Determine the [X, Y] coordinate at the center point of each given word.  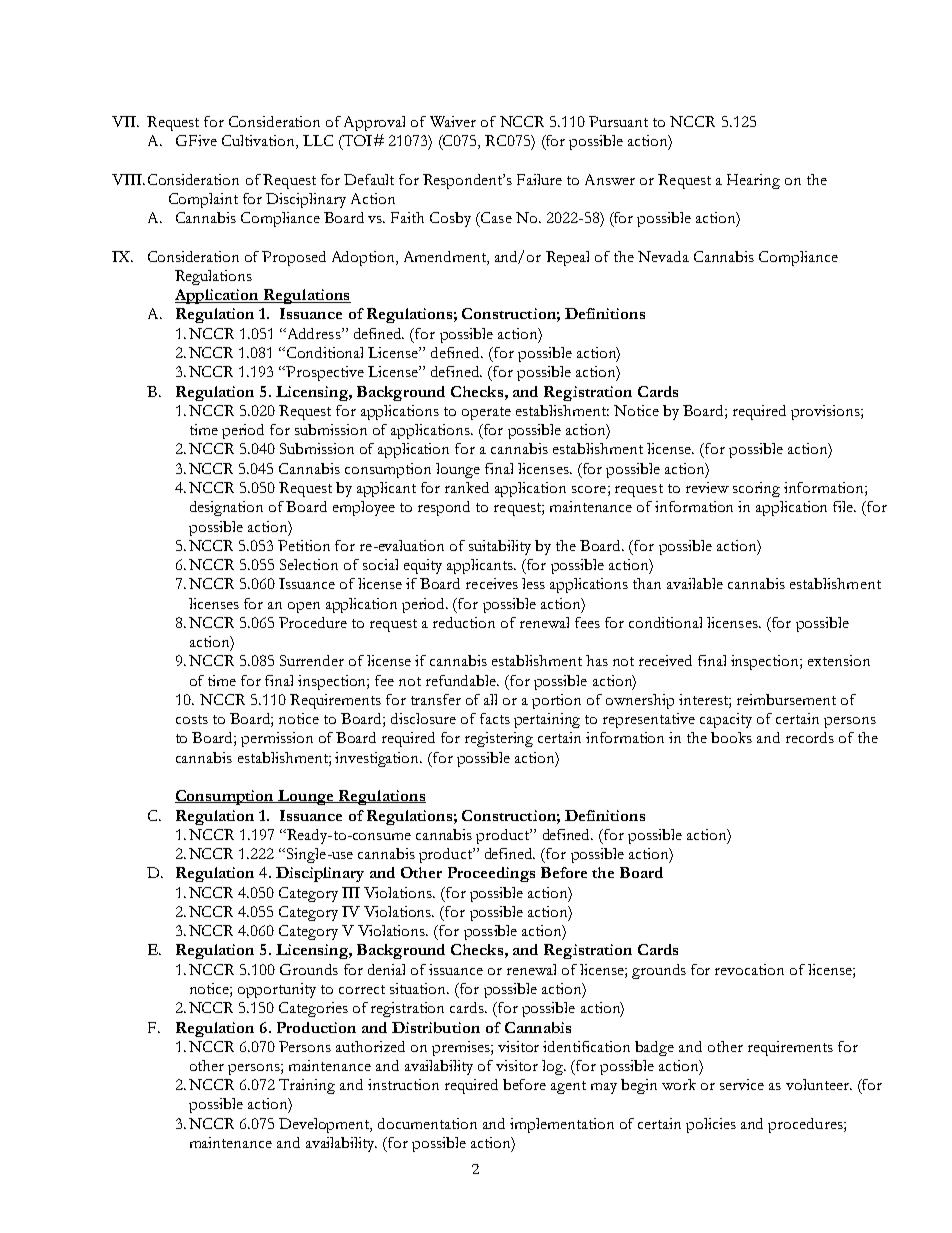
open [304, 607]
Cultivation [259, 142]
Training [307, 1086]
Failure [539, 179]
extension [839, 660]
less [533, 583]
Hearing [753, 181]
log [554, 1067]
